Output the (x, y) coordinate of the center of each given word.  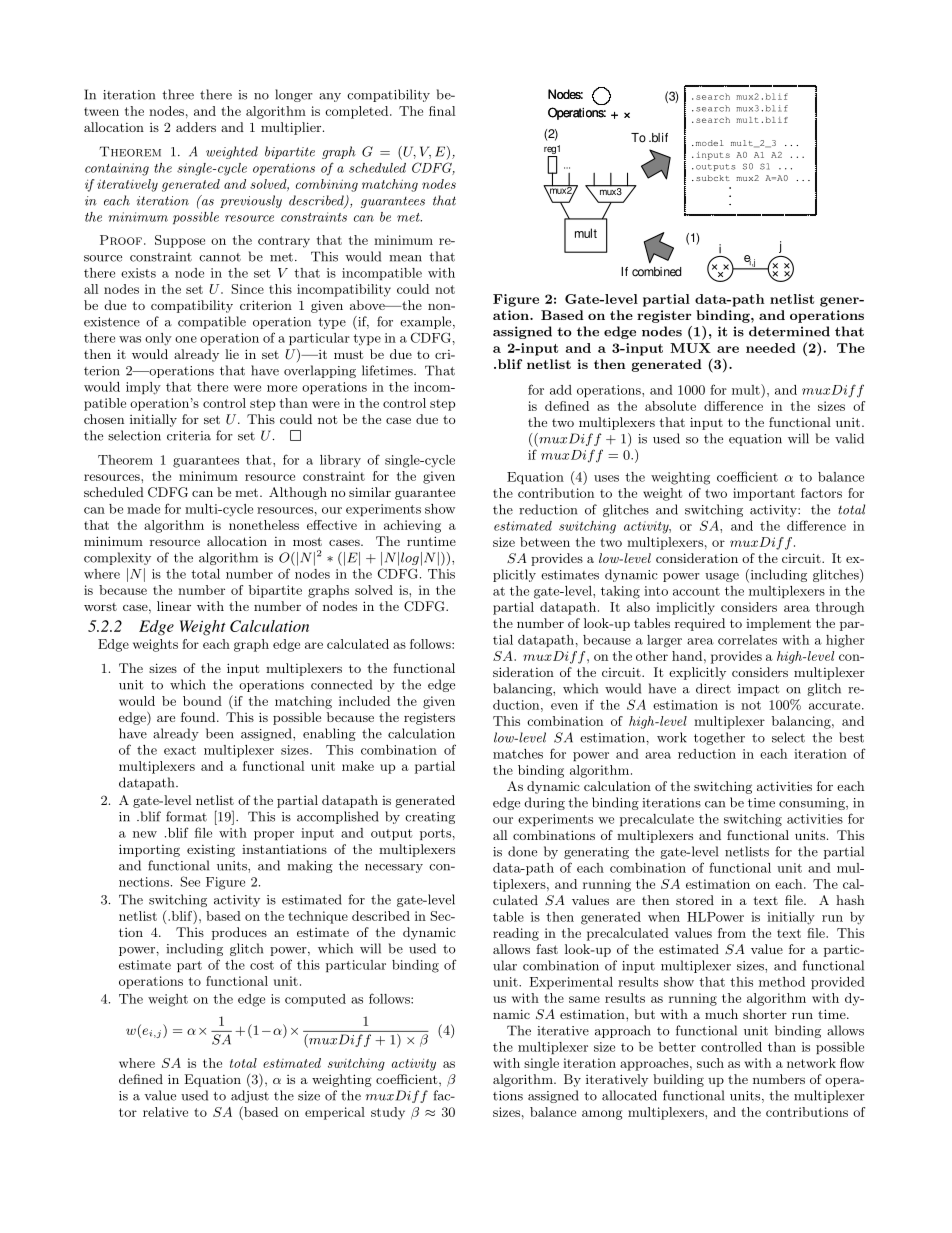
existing (211, 851)
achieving (412, 526)
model (708, 143)
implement (778, 624)
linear (174, 606)
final (442, 111)
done (522, 851)
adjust (250, 1096)
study (388, 1113)
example (427, 322)
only (158, 339)
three (178, 94)
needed (771, 348)
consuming (813, 804)
